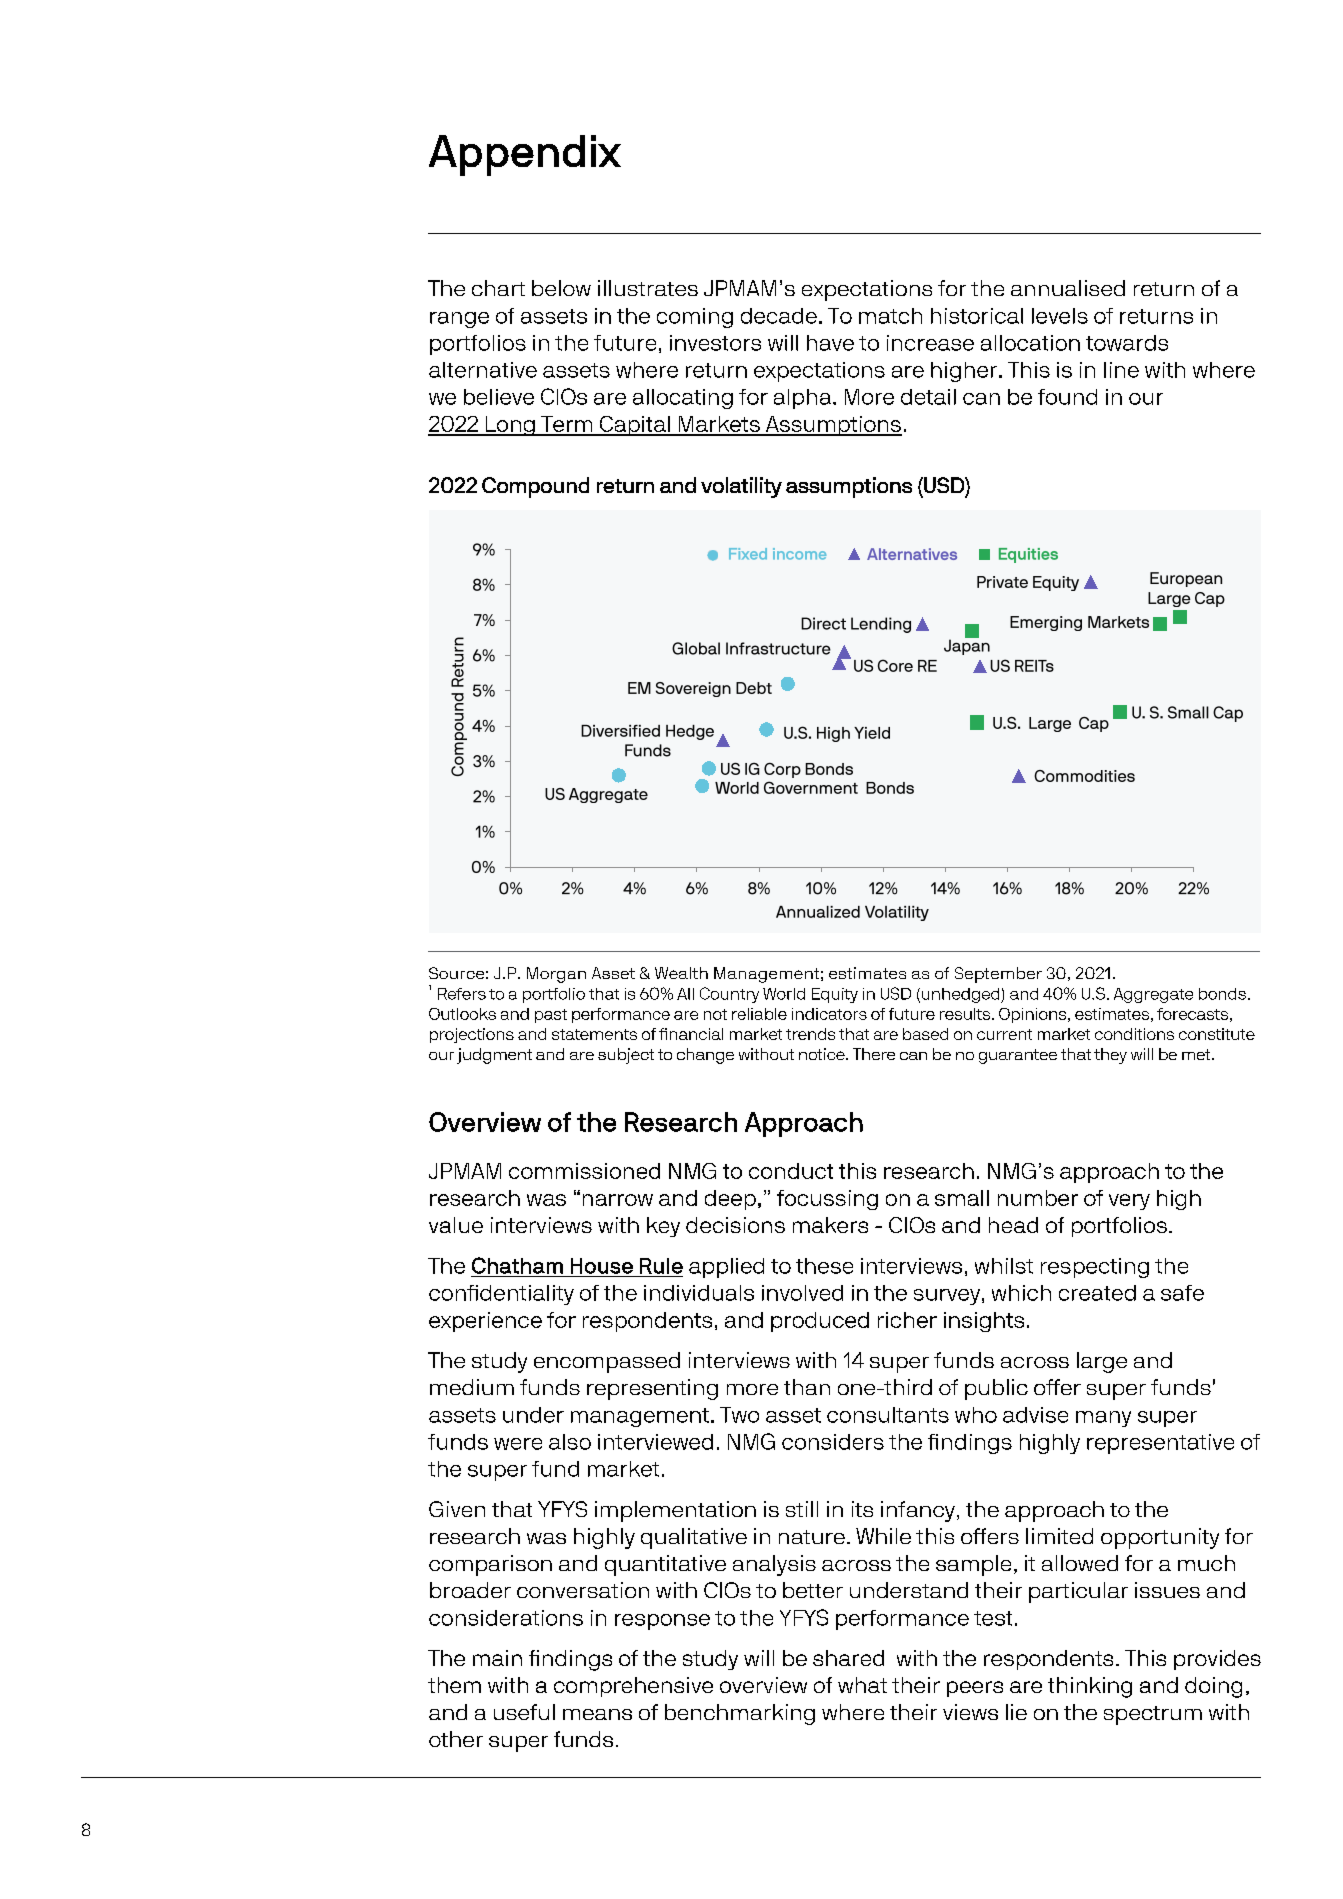 Image resolution: width=1343 pixels, height=1899 pixels. I want to click on annualised, so click(1068, 288).
